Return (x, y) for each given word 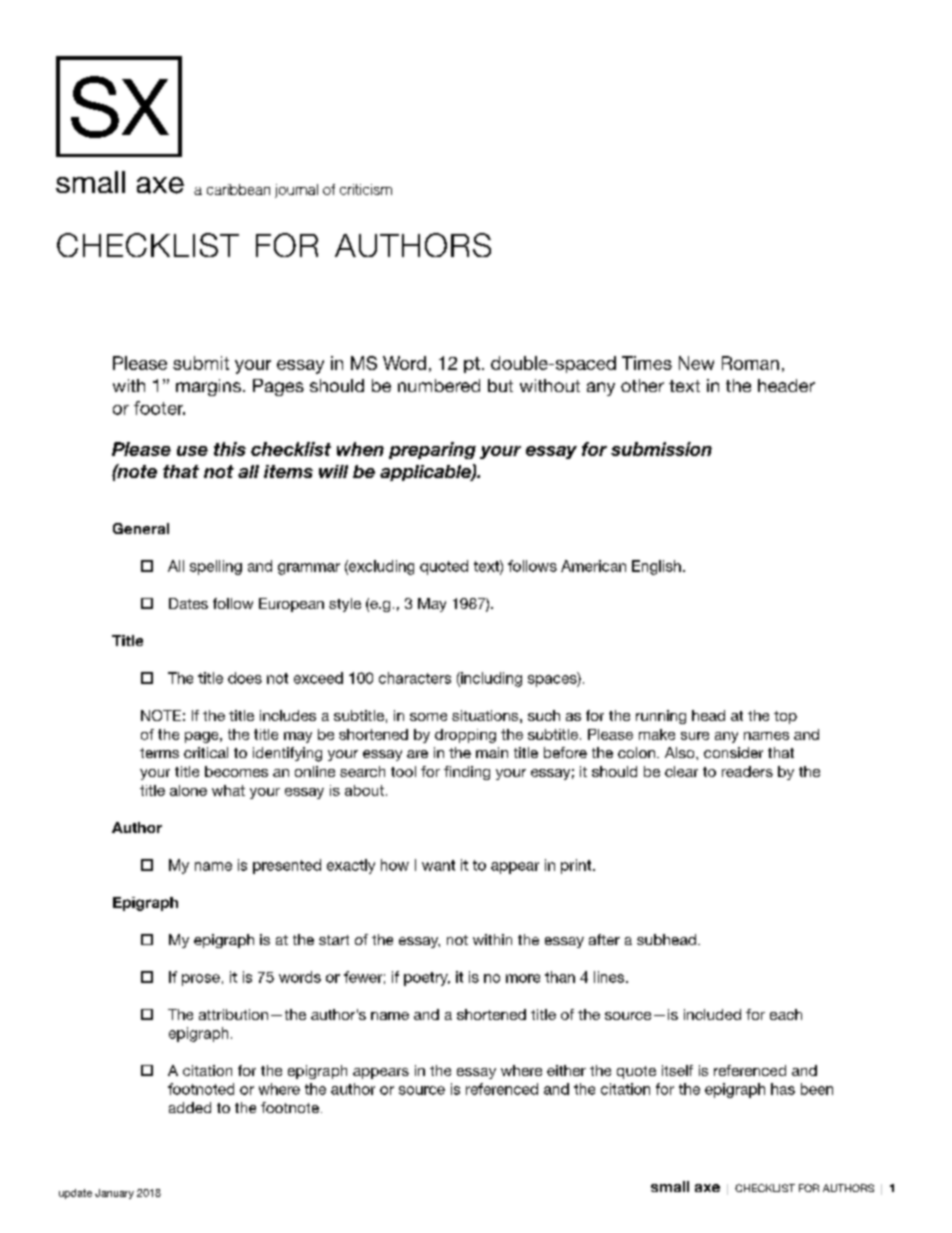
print (577, 866)
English (656, 567)
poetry (427, 979)
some (428, 717)
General (141, 528)
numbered (439, 385)
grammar (309, 569)
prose (201, 980)
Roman (750, 363)
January (114, 1194)
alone (188, 790)
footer (159, 408)
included (712, 1014)
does (245, 678)
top (785, 717)
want (438, 865)
